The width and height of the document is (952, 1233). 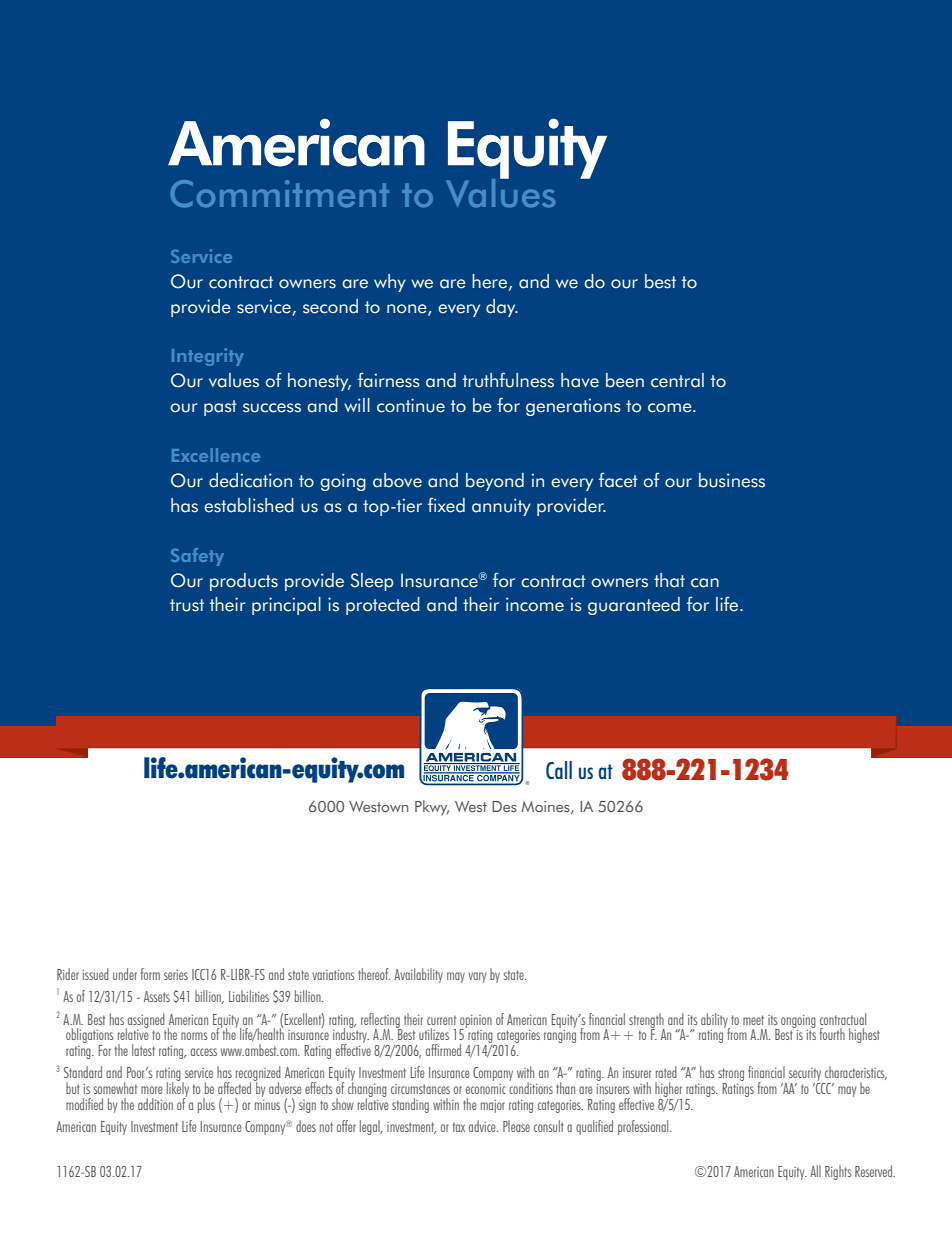 What do you see at coordinates (279, 194) in the document?
I see `Commitment` at bounding box center [279, 194].
